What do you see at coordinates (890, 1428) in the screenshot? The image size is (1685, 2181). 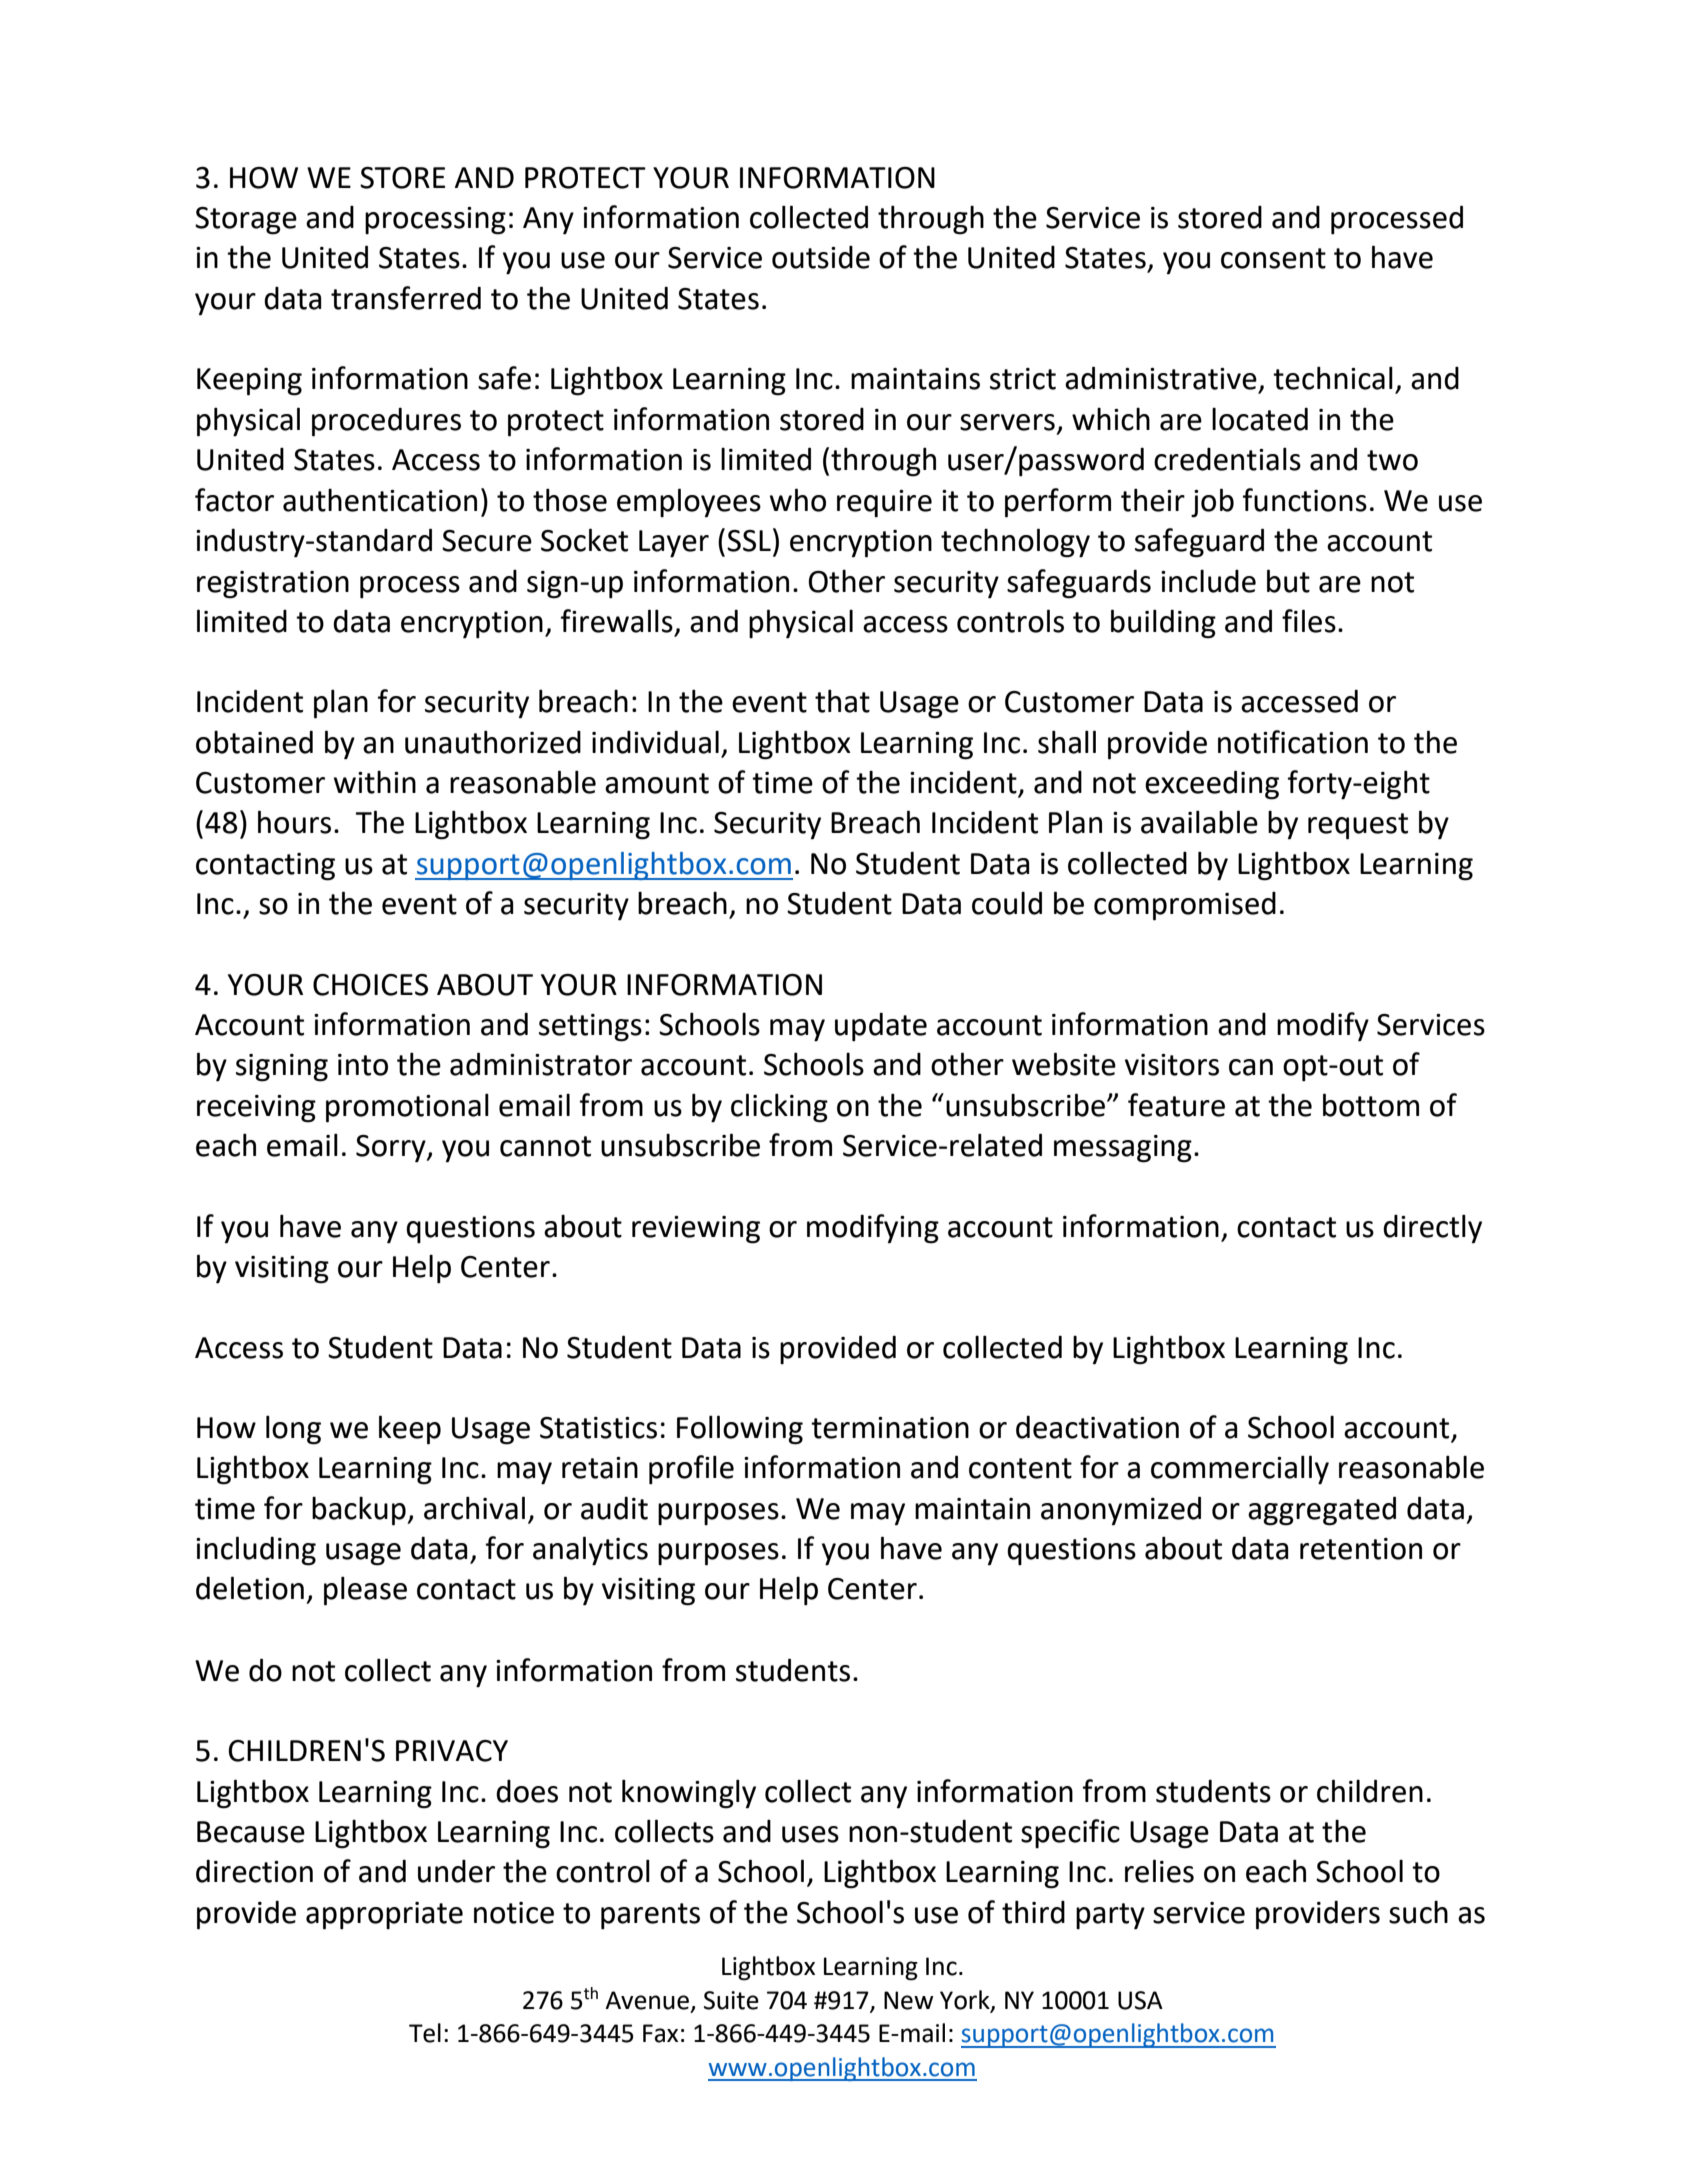 I see `termination` at bounding box center [890, 1428].
